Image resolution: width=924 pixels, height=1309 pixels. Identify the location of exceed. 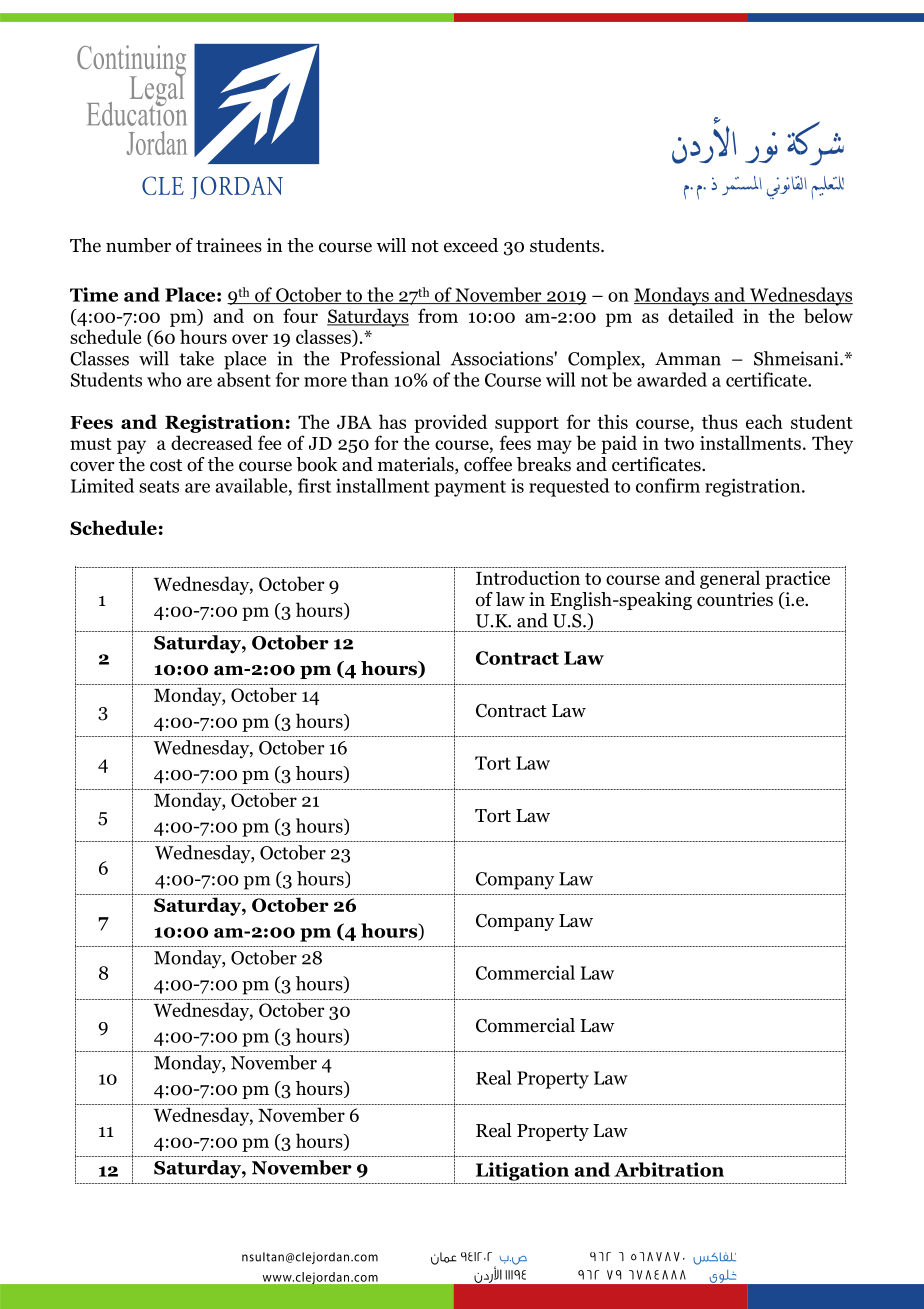
(471, 245).
